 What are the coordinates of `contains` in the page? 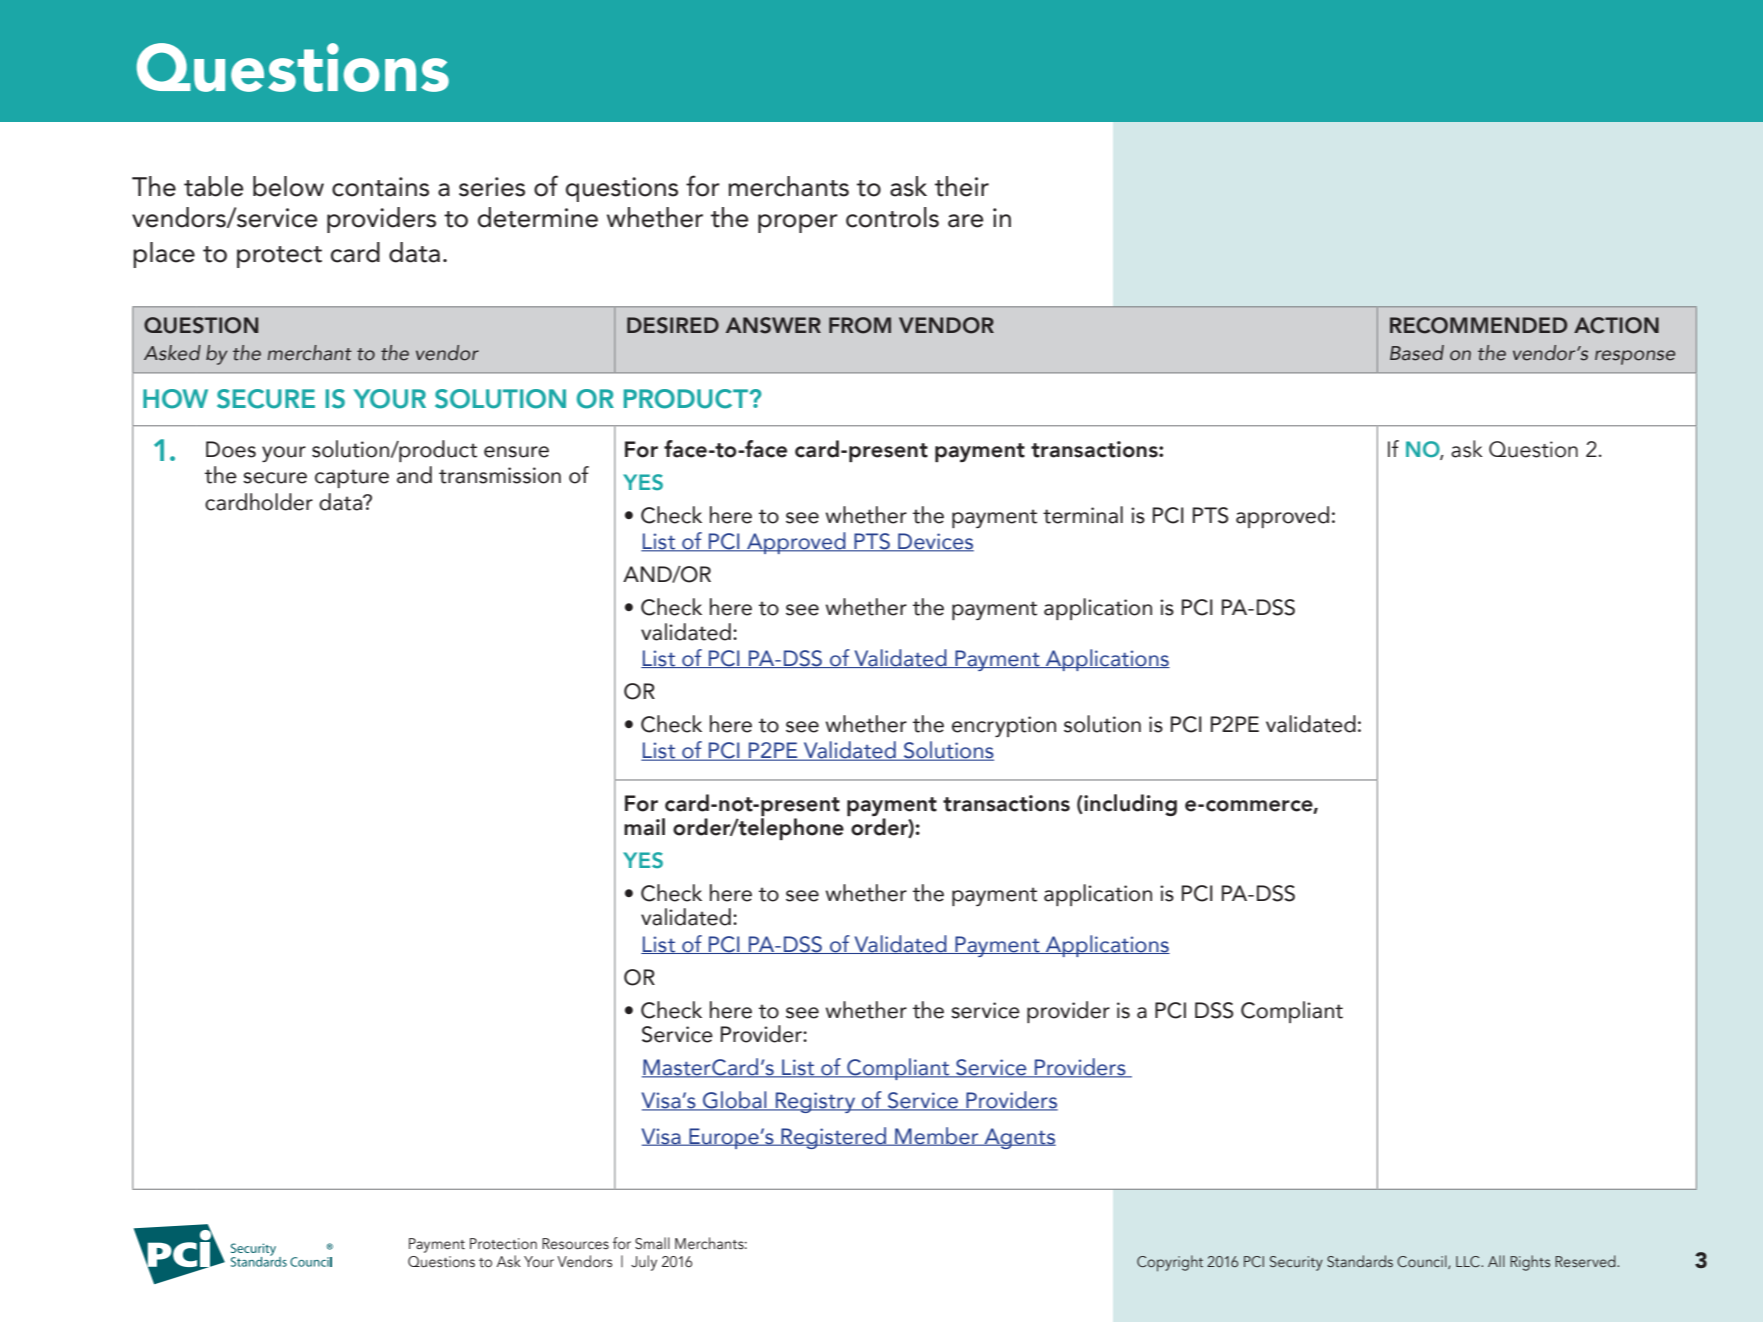 It's located at (380, 187).
